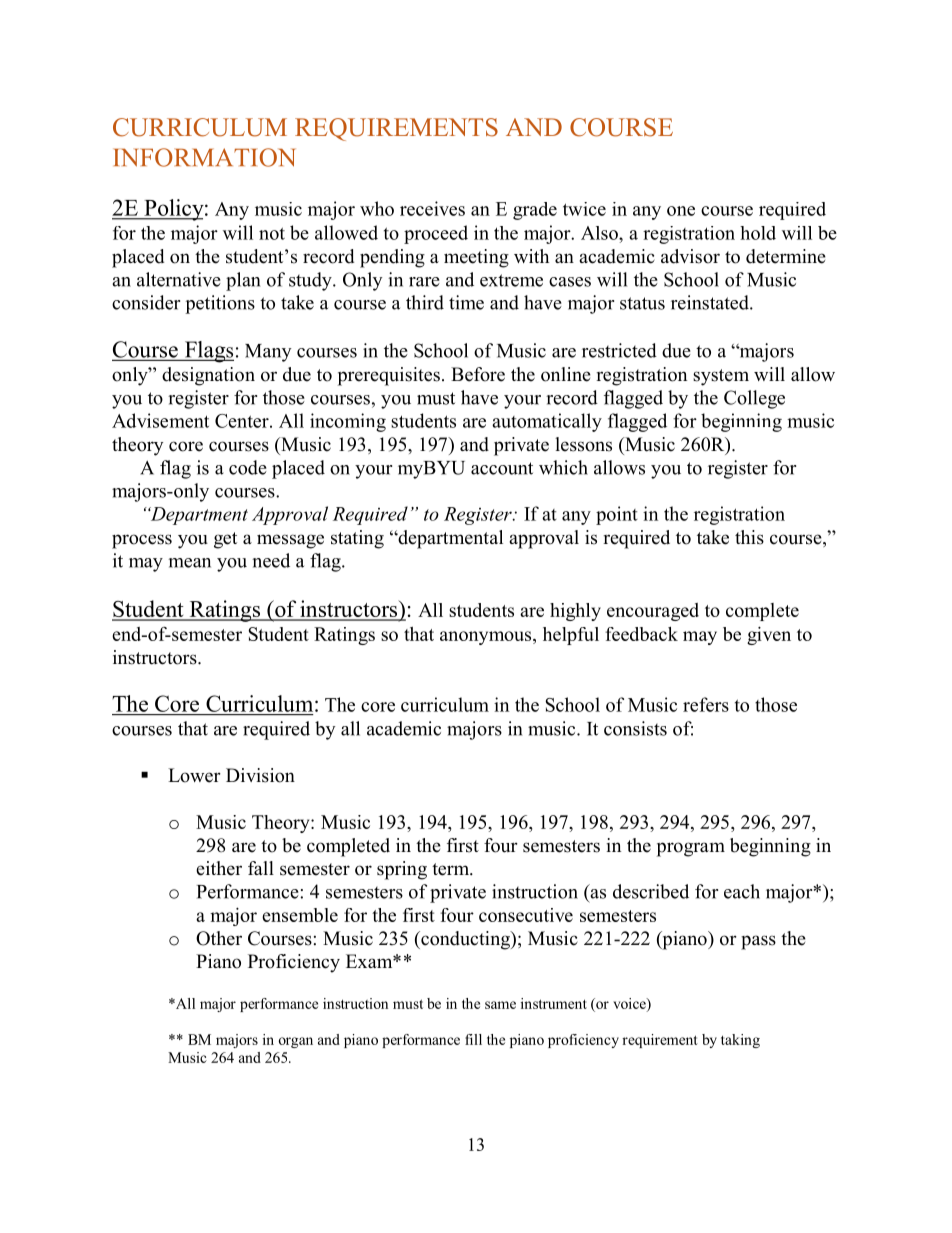 This image has width=952, height=1233. Describe the element at coordinates (706, 704) in the image. I see `refers` at that location.
